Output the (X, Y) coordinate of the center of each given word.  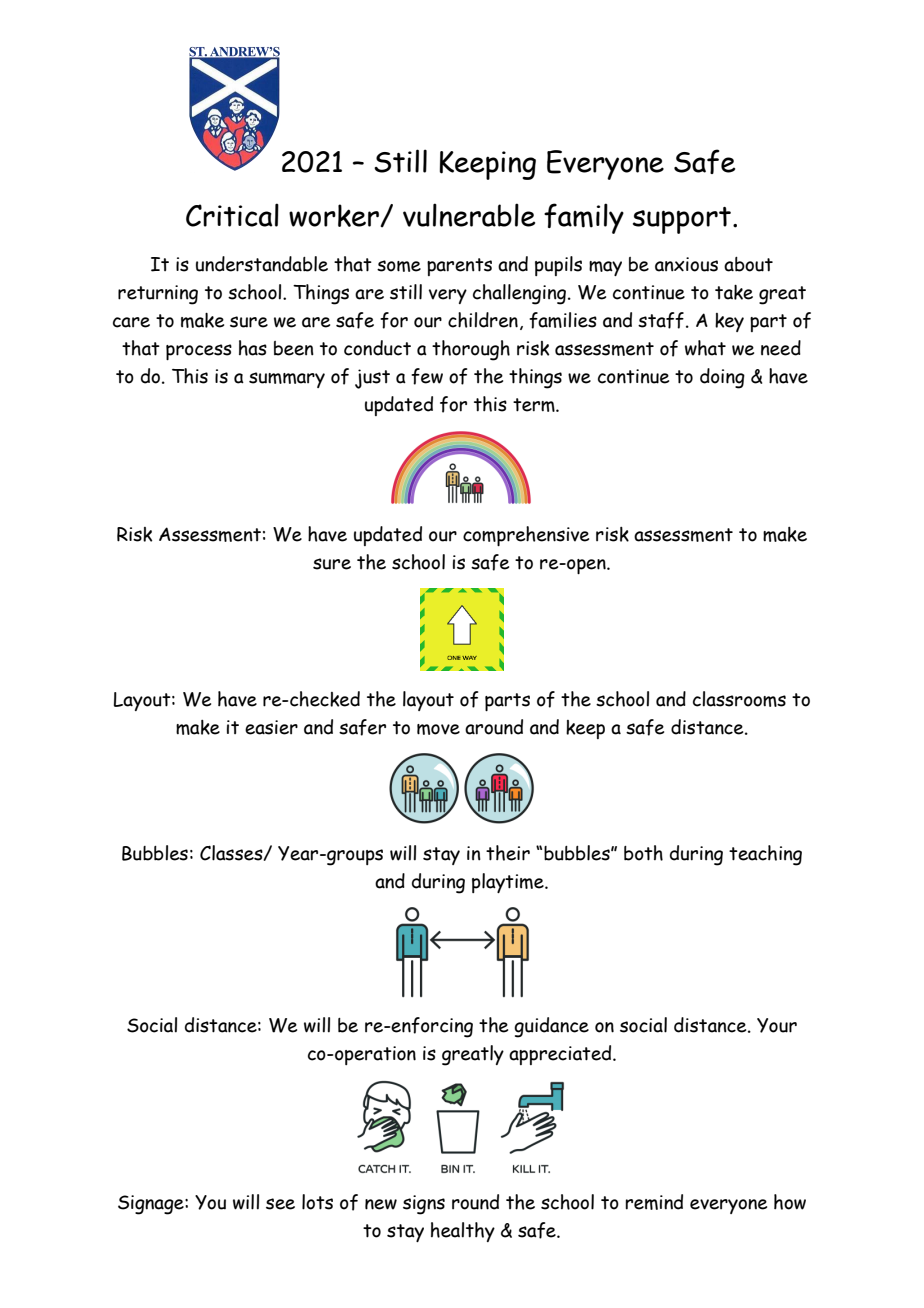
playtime (509, 883)
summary (287, 380)
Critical (232, 215)
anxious (686, 264)
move (438, 729)
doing (722, 378)
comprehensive (526, 536)
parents (459, 267)
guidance (551, 1027)
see (280, 1204)
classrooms (739, 699)
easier (271, 727)
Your (777, 1025)
